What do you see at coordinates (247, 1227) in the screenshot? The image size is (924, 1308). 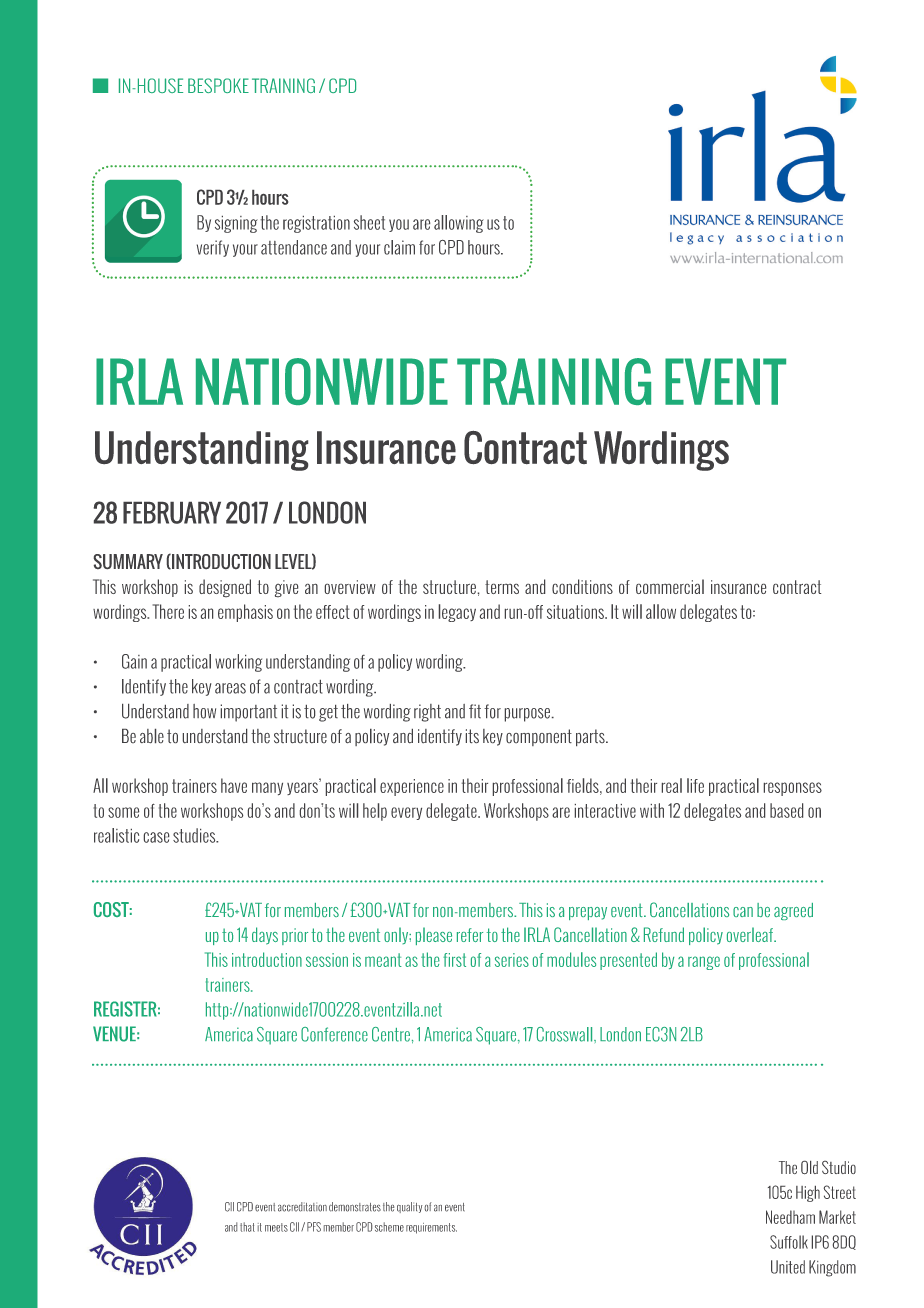 I see `that` at bounding box center [247, 1227].
